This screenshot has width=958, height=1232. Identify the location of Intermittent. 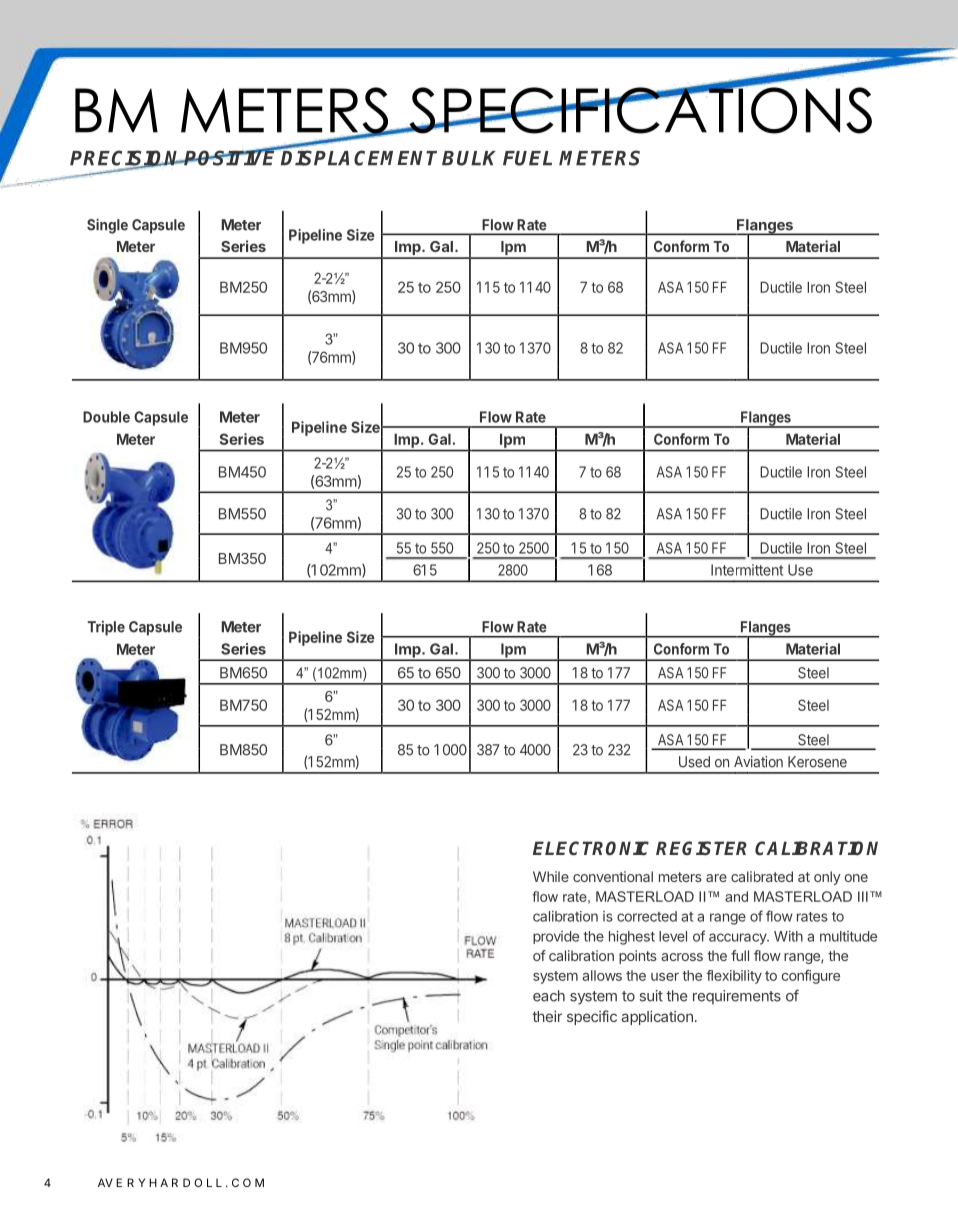
(747, 570).
